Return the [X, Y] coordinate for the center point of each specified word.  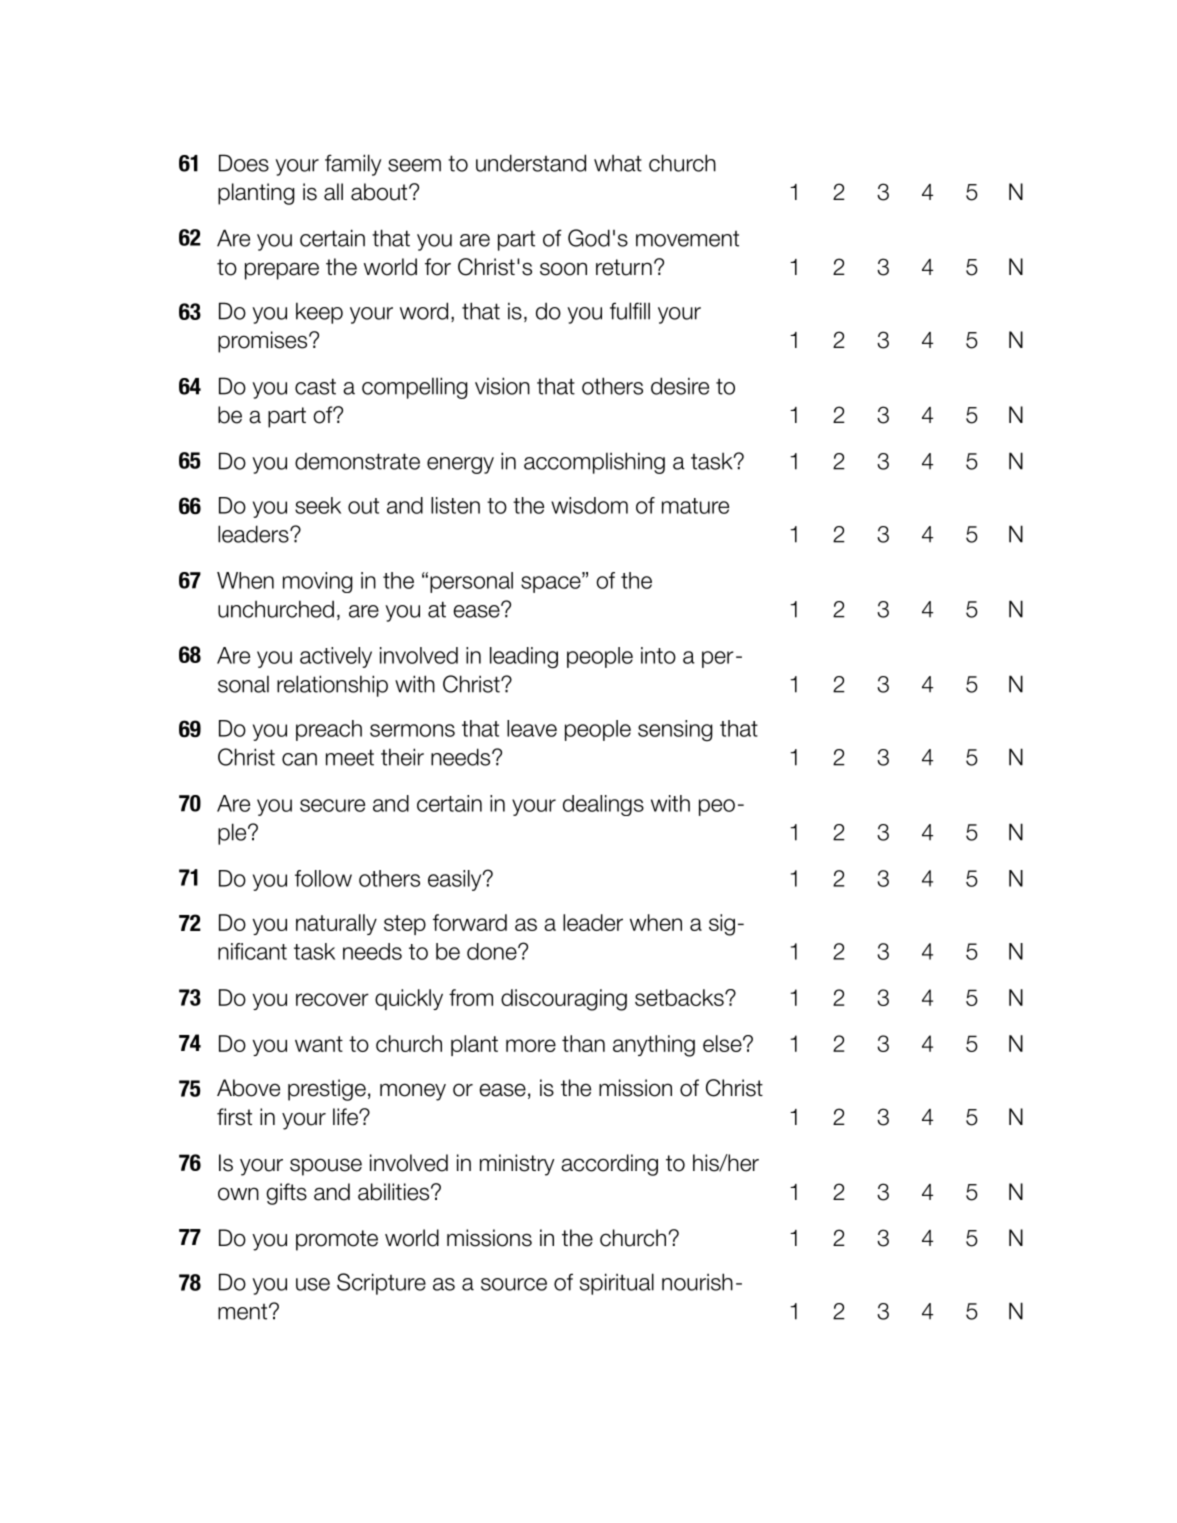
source [514, 1284]
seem [414, 165]
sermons [412, 730]
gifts [286, 1194]
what [618, 163]
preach [329, 730]
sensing [675, 731]
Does [244, 163]
